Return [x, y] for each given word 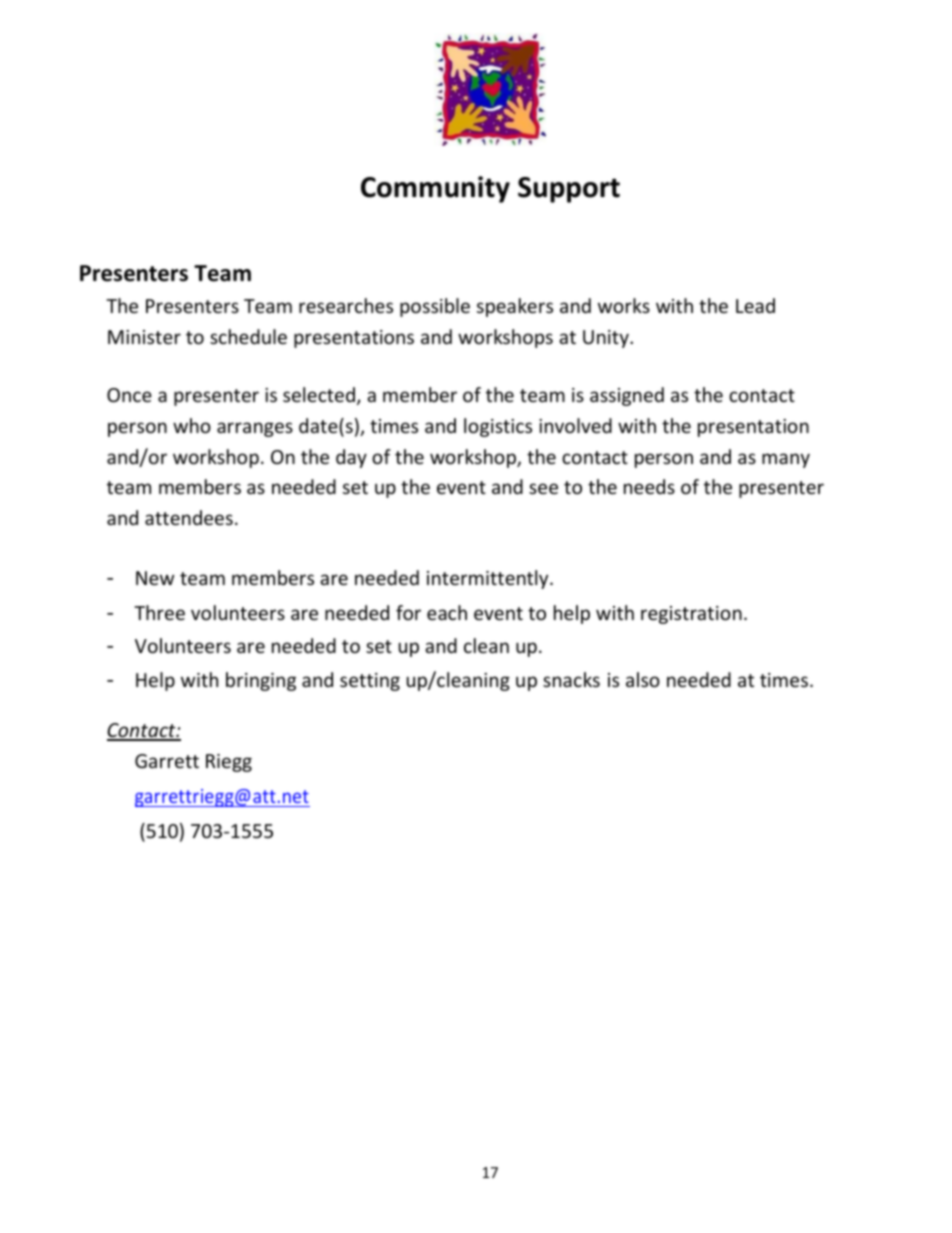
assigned [627, 396]
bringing [261, 681]
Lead [755, 305]
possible [435, 307]
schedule [248, 336]
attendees [189, 517]
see [543, 488]
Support [569, 190]
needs [649, 486]
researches [346, 305]
